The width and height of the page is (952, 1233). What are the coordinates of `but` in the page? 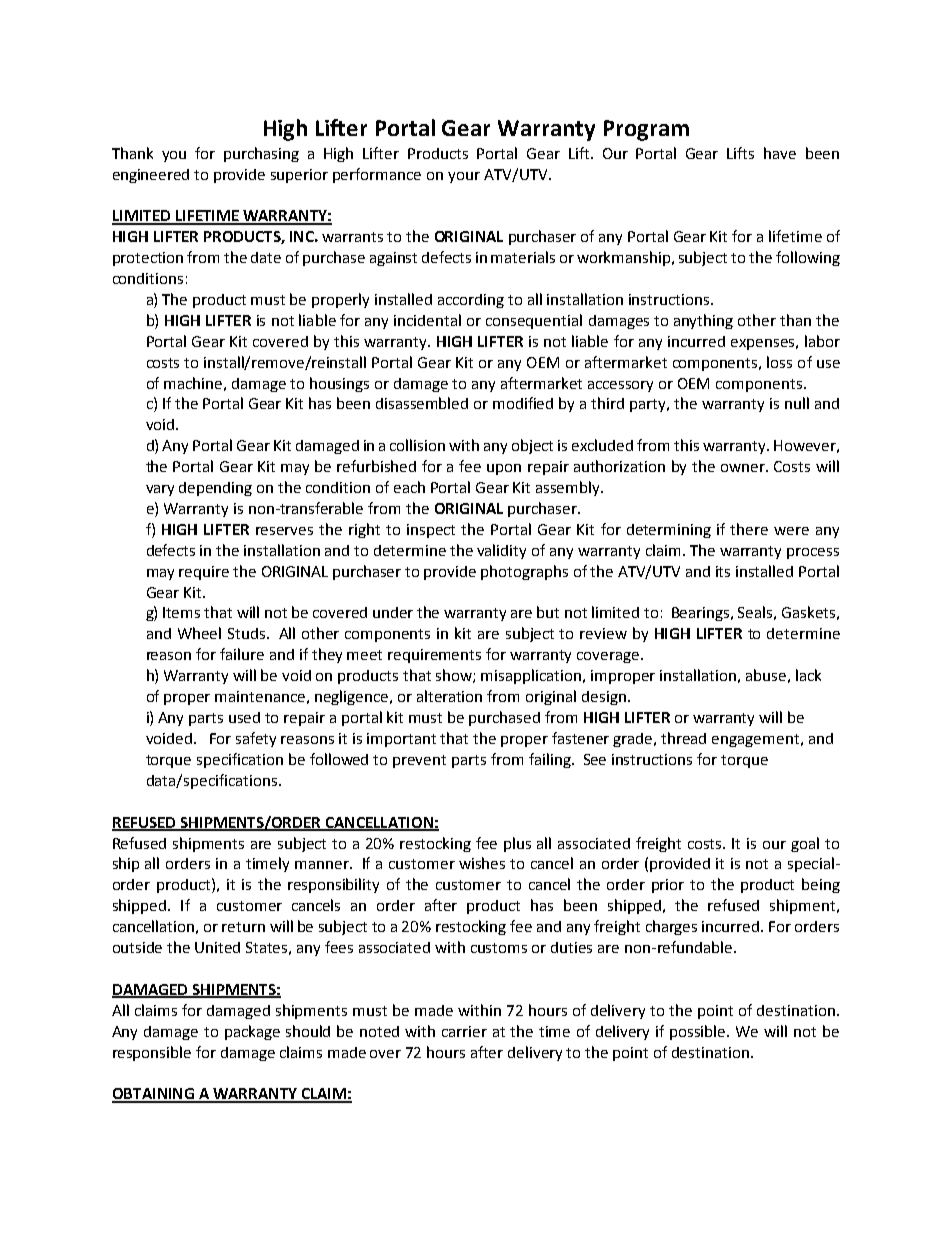 It's located at (548, 612).
